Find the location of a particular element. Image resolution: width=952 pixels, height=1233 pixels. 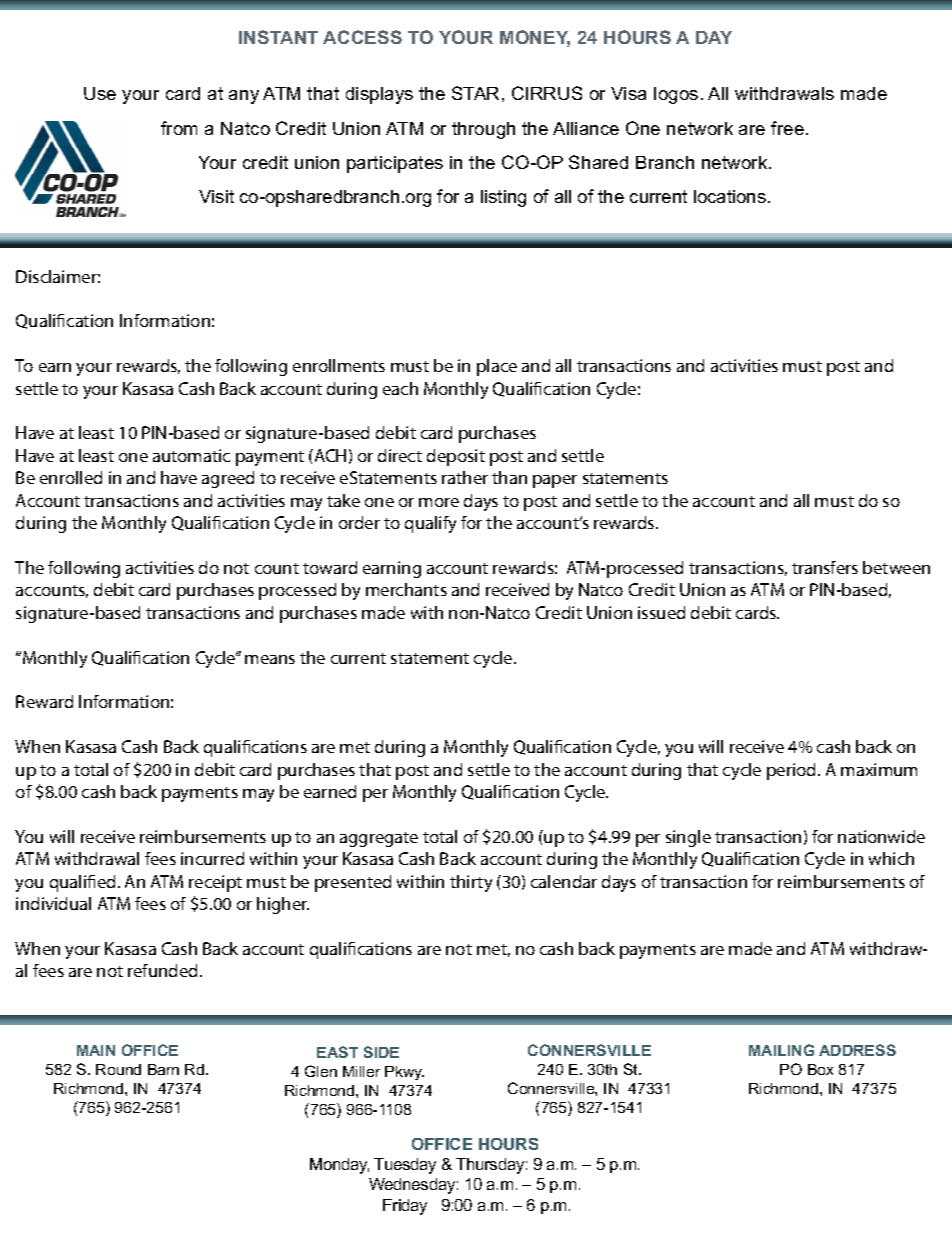

transfers is located at coordinates (825, 567).
